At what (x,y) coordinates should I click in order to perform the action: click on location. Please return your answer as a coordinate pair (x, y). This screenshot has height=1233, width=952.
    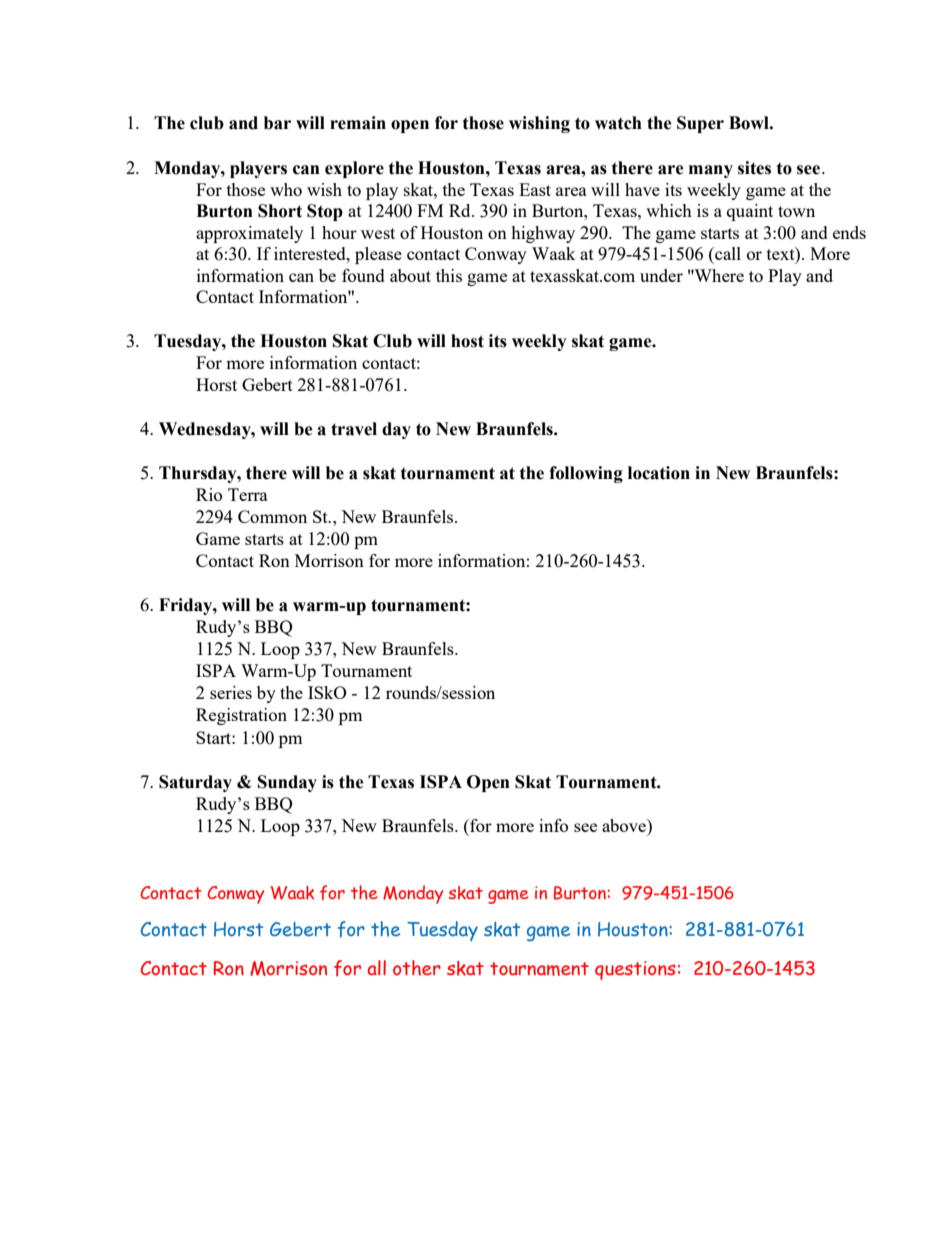
    Looking at the image, I should click on (659, 473).
